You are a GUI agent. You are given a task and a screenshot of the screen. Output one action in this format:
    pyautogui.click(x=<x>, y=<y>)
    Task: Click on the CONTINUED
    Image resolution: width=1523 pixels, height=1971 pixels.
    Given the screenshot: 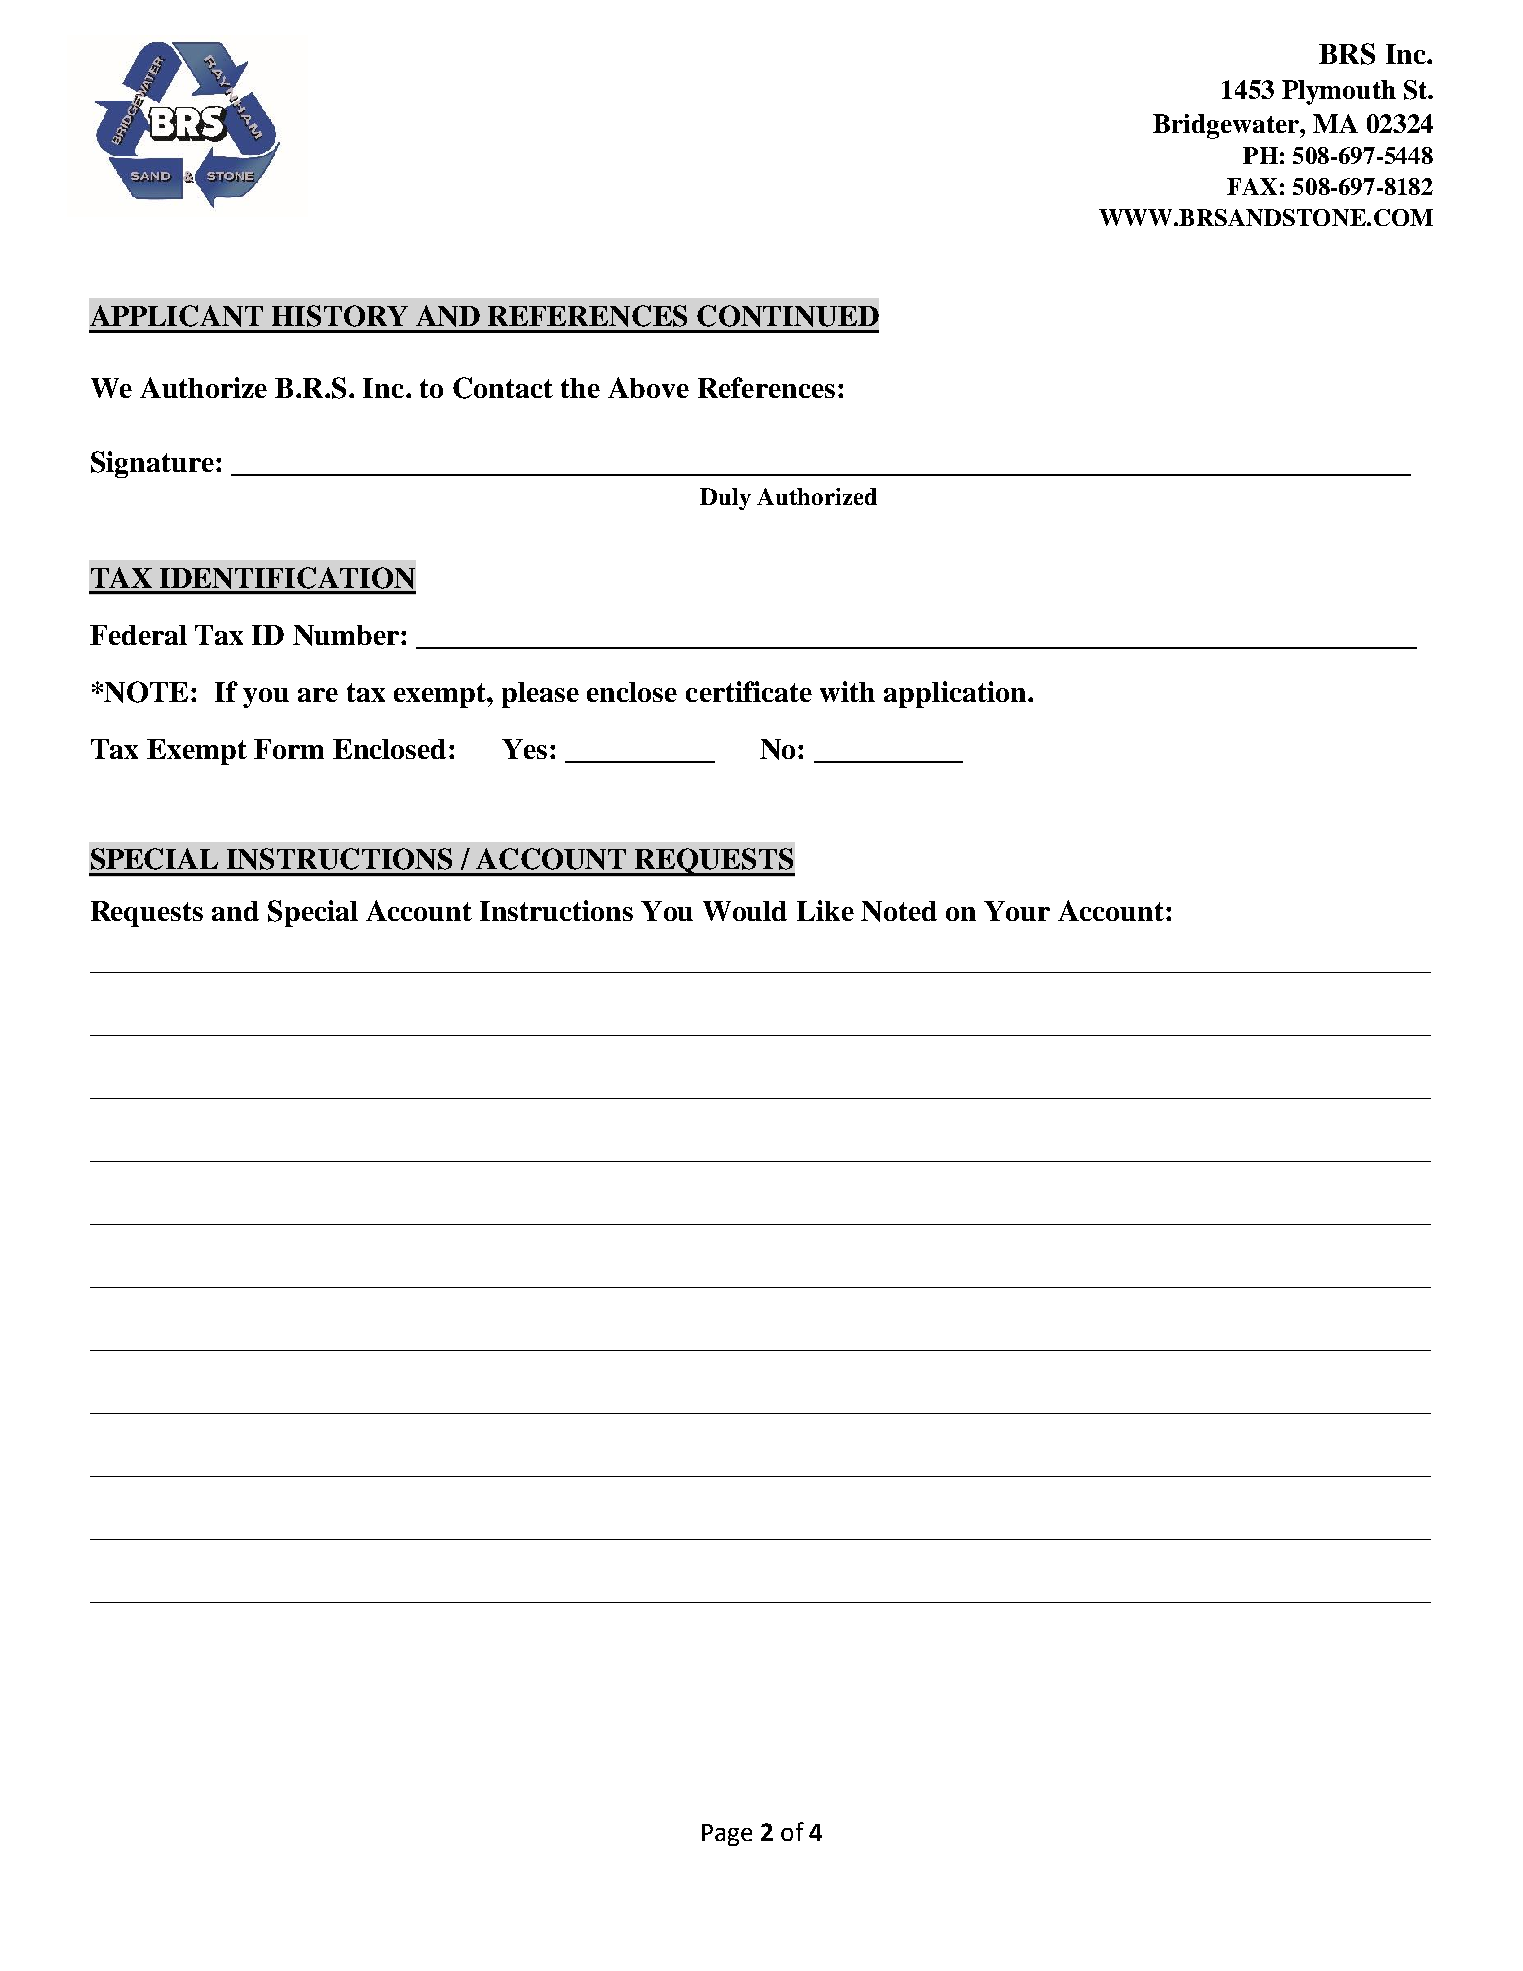 What is the action you would take?
    pyautogui.click(x=788, y=316)
